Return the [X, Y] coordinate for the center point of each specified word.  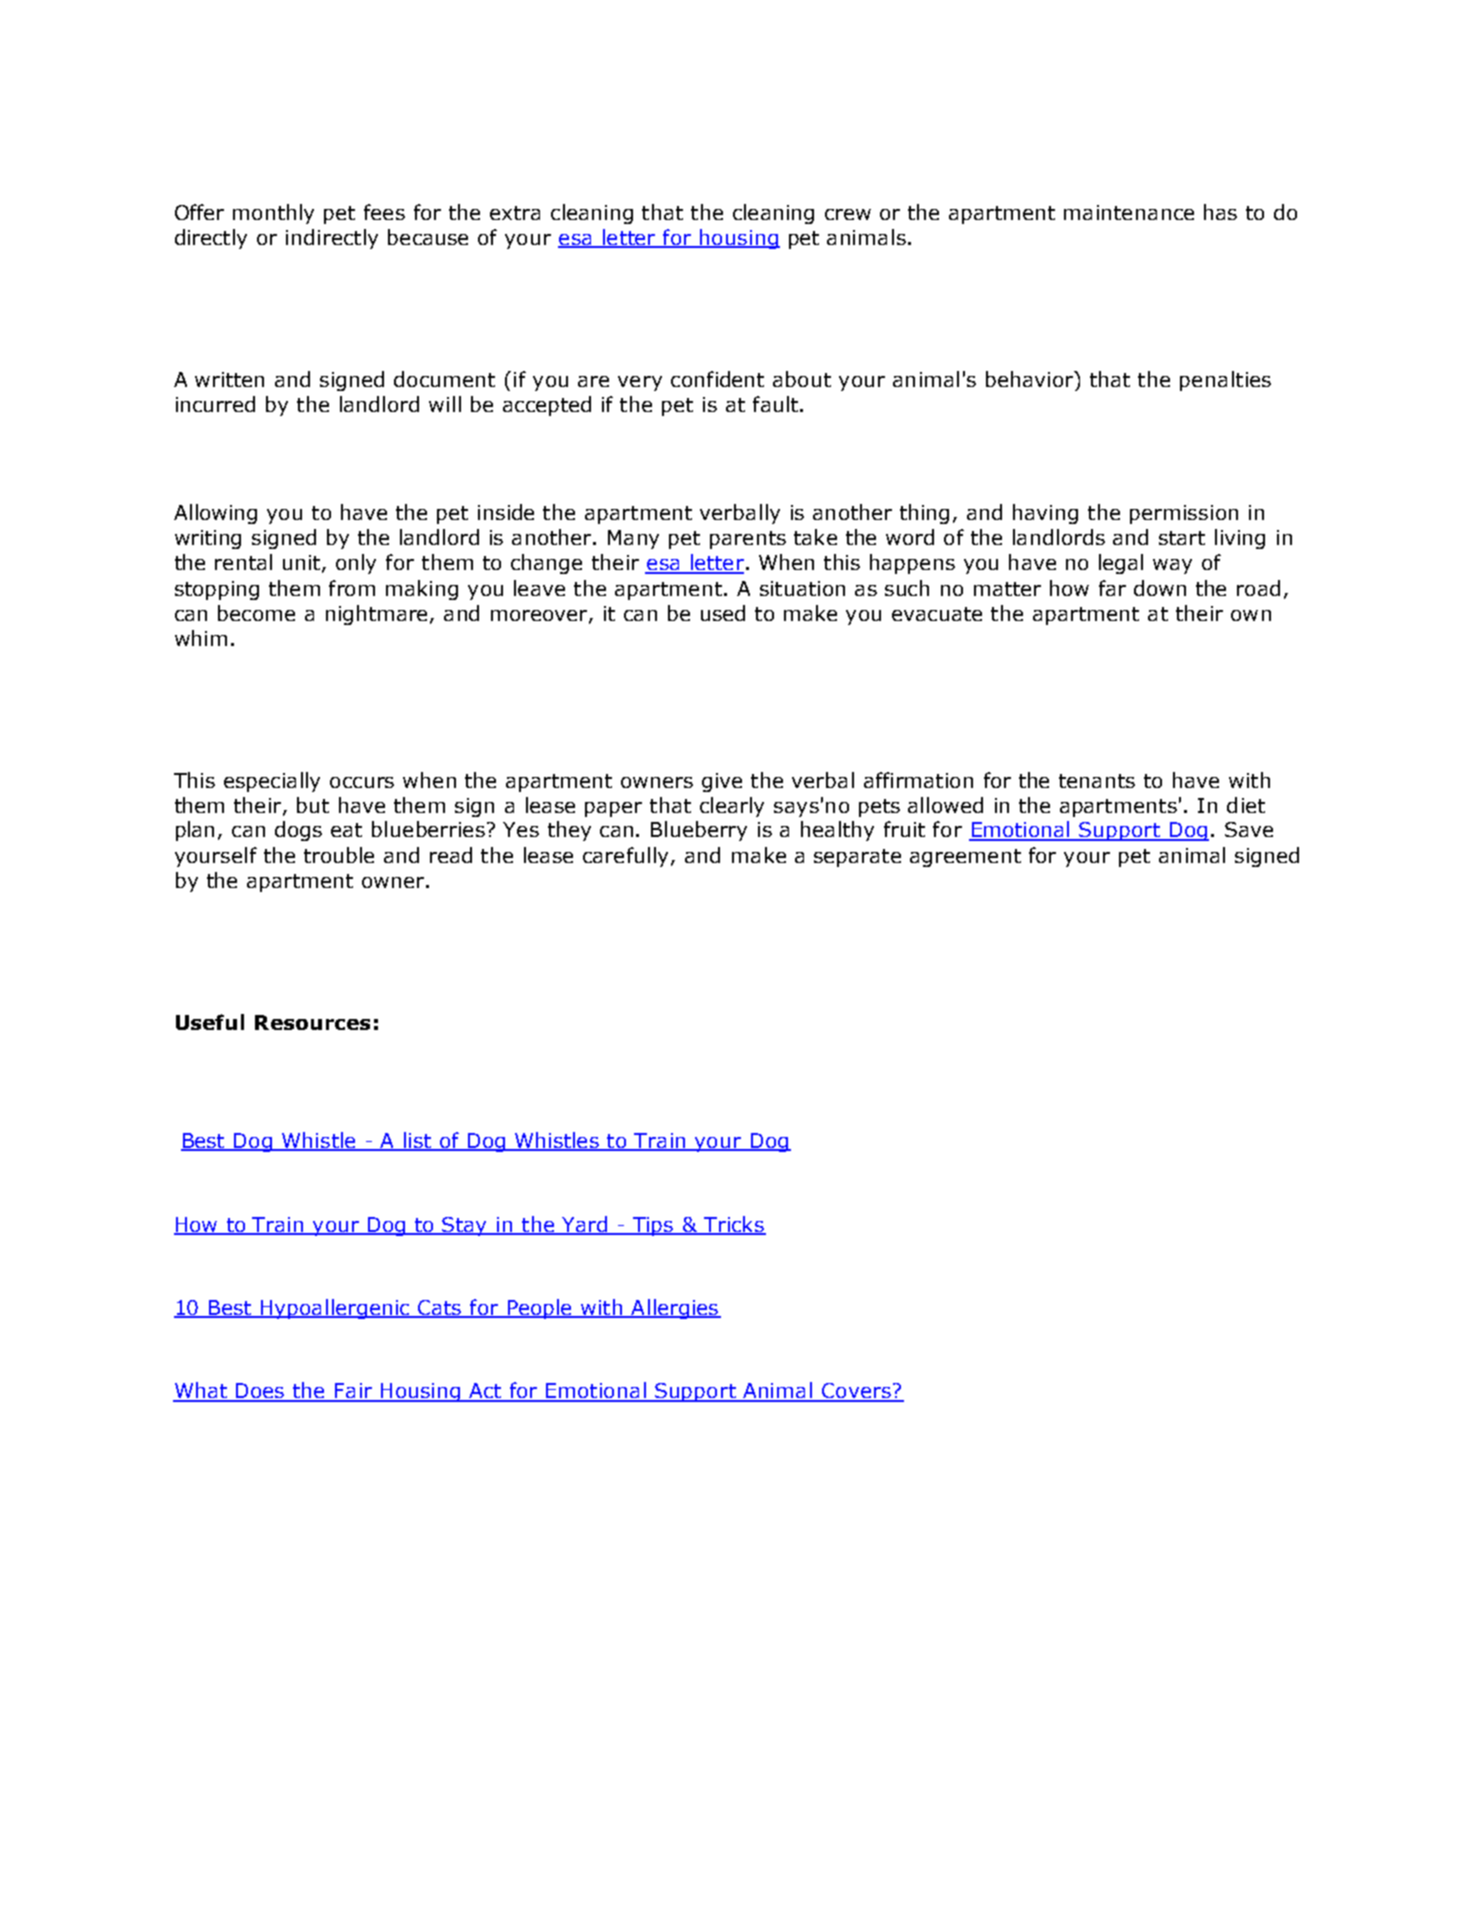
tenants [1097, 781]
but [313, 805]
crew [848, 214]
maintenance [1129, 212]
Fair [353, 1392]
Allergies [675, 1309]
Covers [856, 1392]
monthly [273, 214]
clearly [732, 807]
